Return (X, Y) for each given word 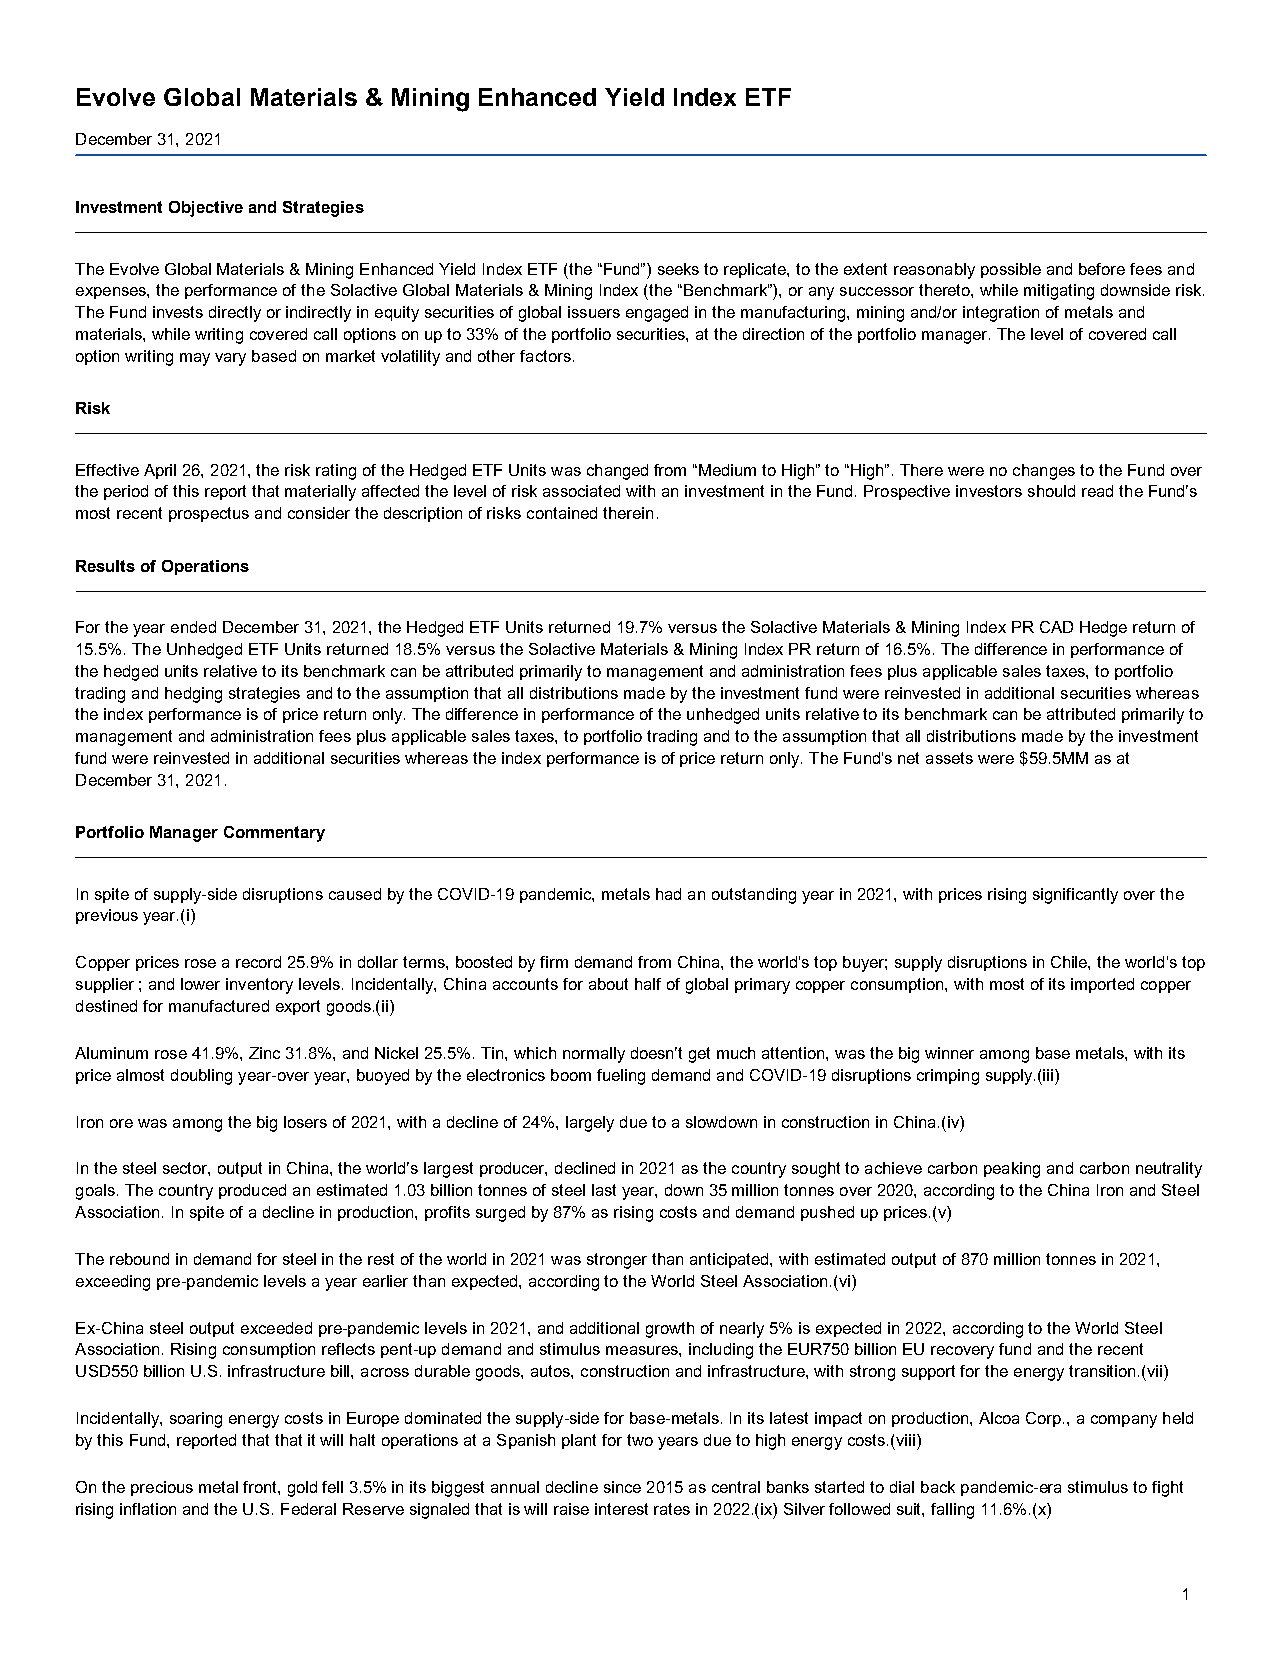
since (622, 1487)
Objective (206, 209)
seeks (678, 269)
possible (1011, 270)
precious (162, 1488)
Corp (1045, 1419)
